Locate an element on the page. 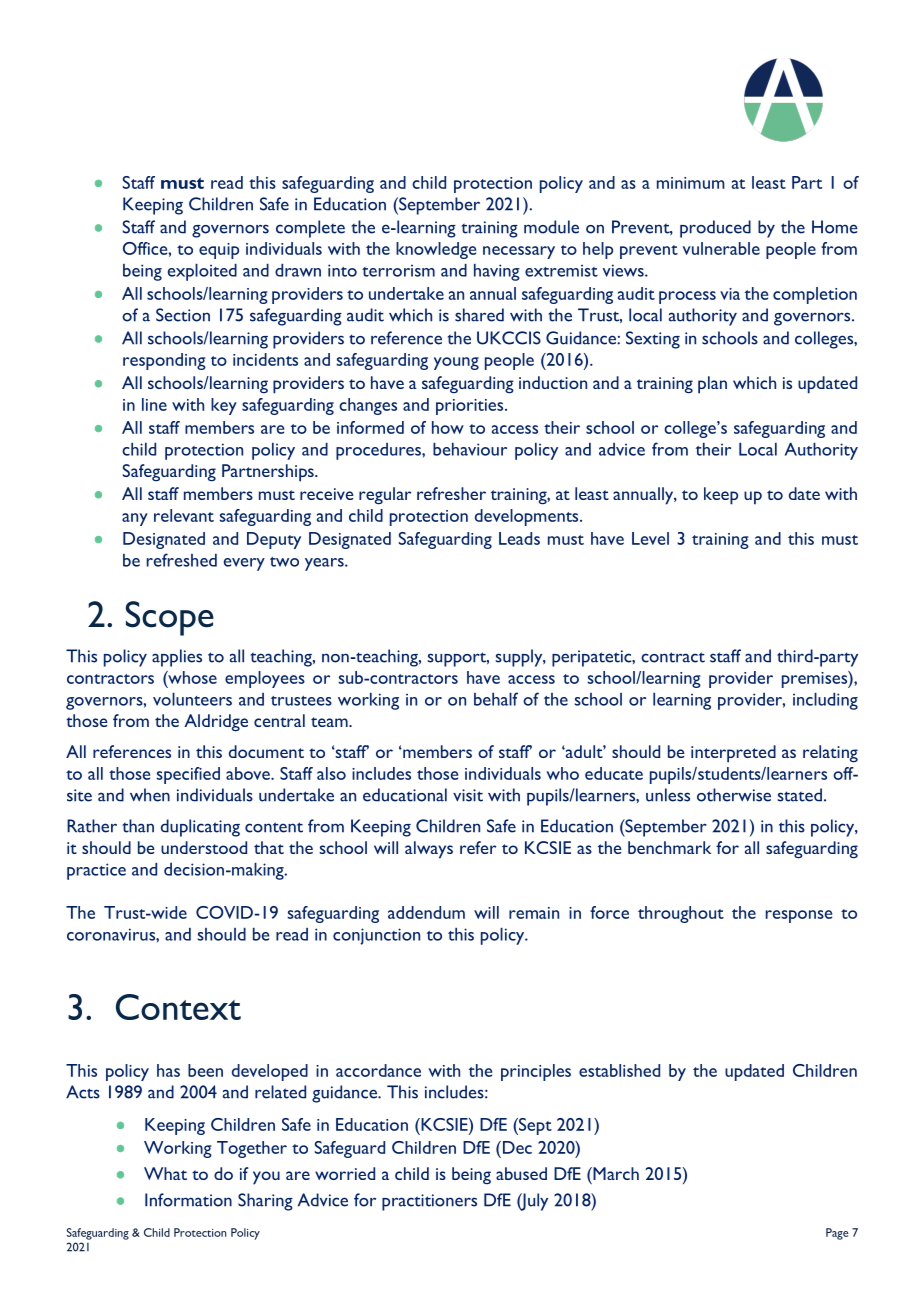  behalf is located at coordinates (496, 699).
